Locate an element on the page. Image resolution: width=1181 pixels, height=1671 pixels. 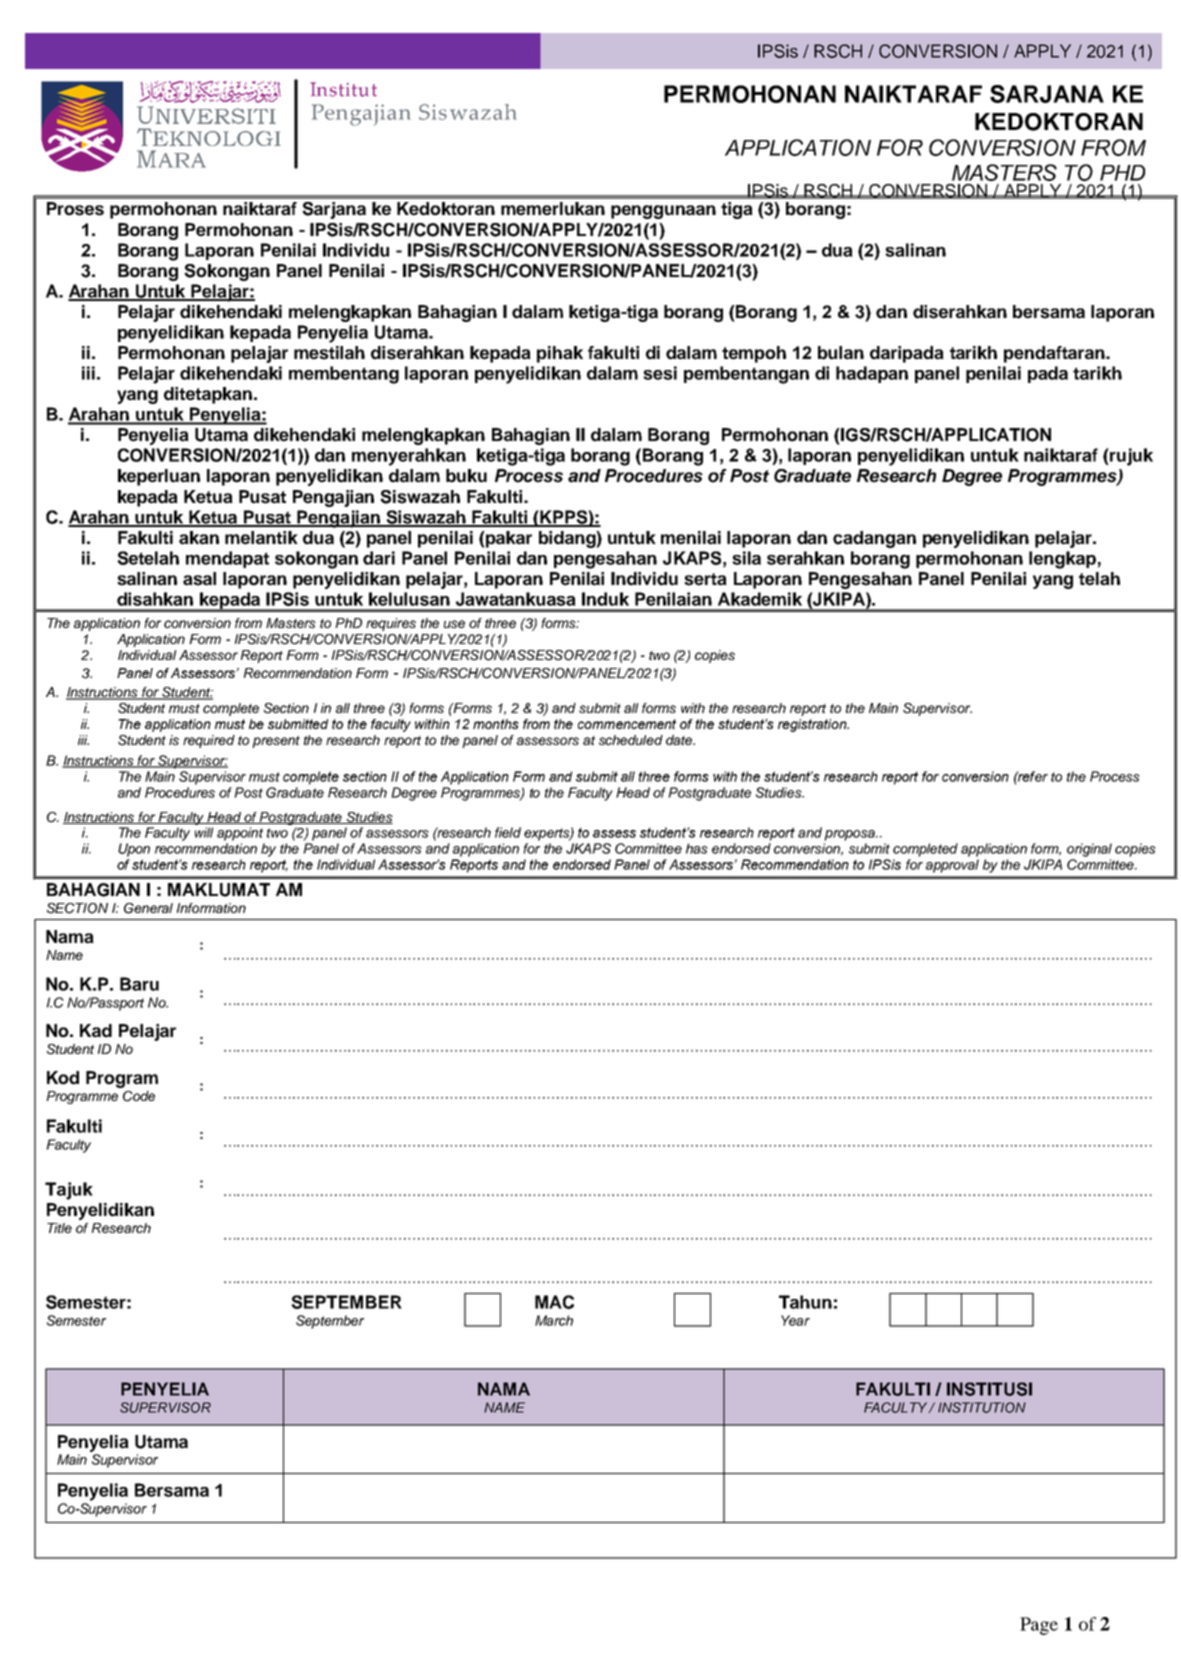
bulan is located at coordinates (841, 353).
